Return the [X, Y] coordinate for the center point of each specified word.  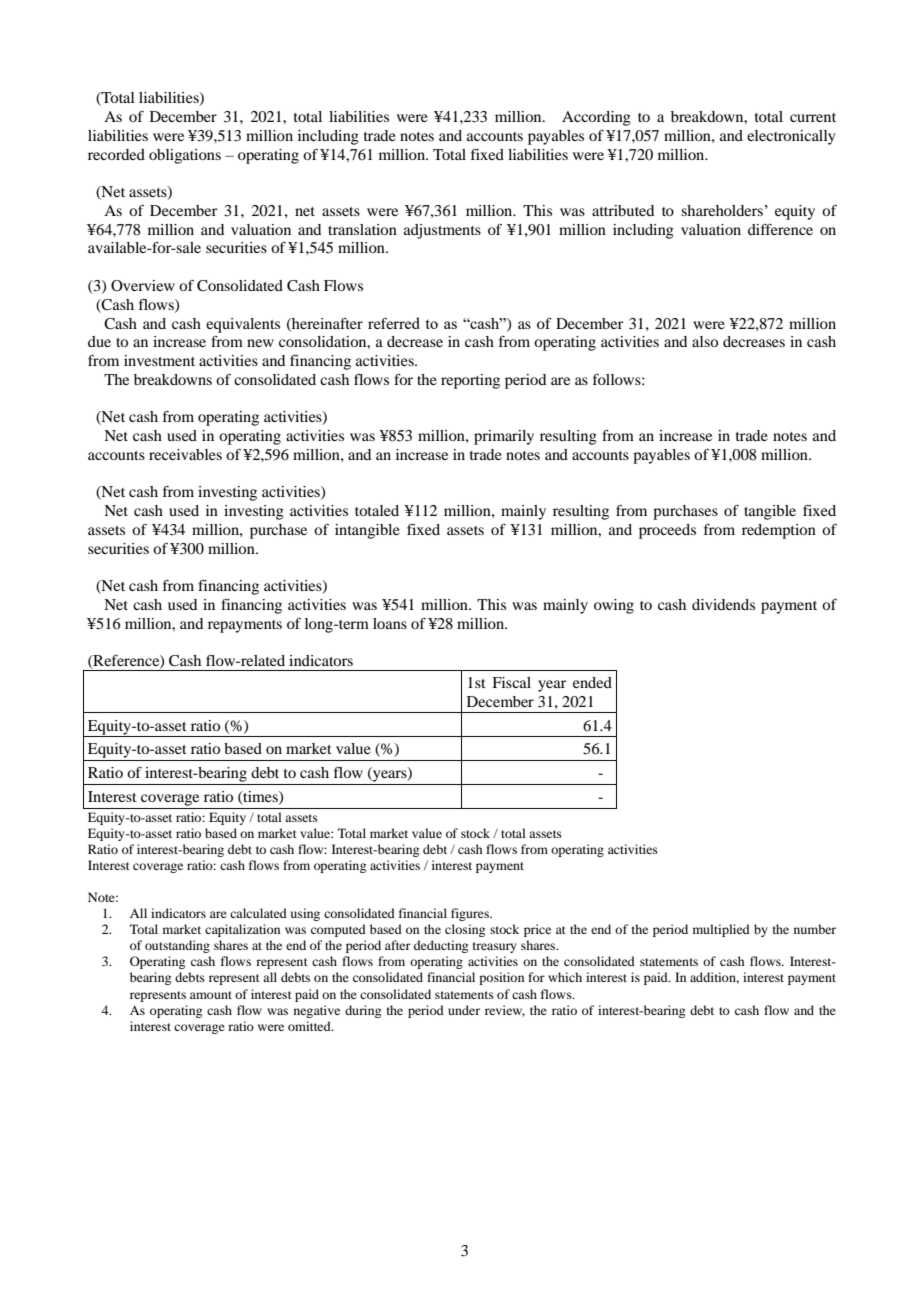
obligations [185, 156]
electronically [791, 137]
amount [211, 995]
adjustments [442, 231]
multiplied [721, 930]
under [464, 1010]
